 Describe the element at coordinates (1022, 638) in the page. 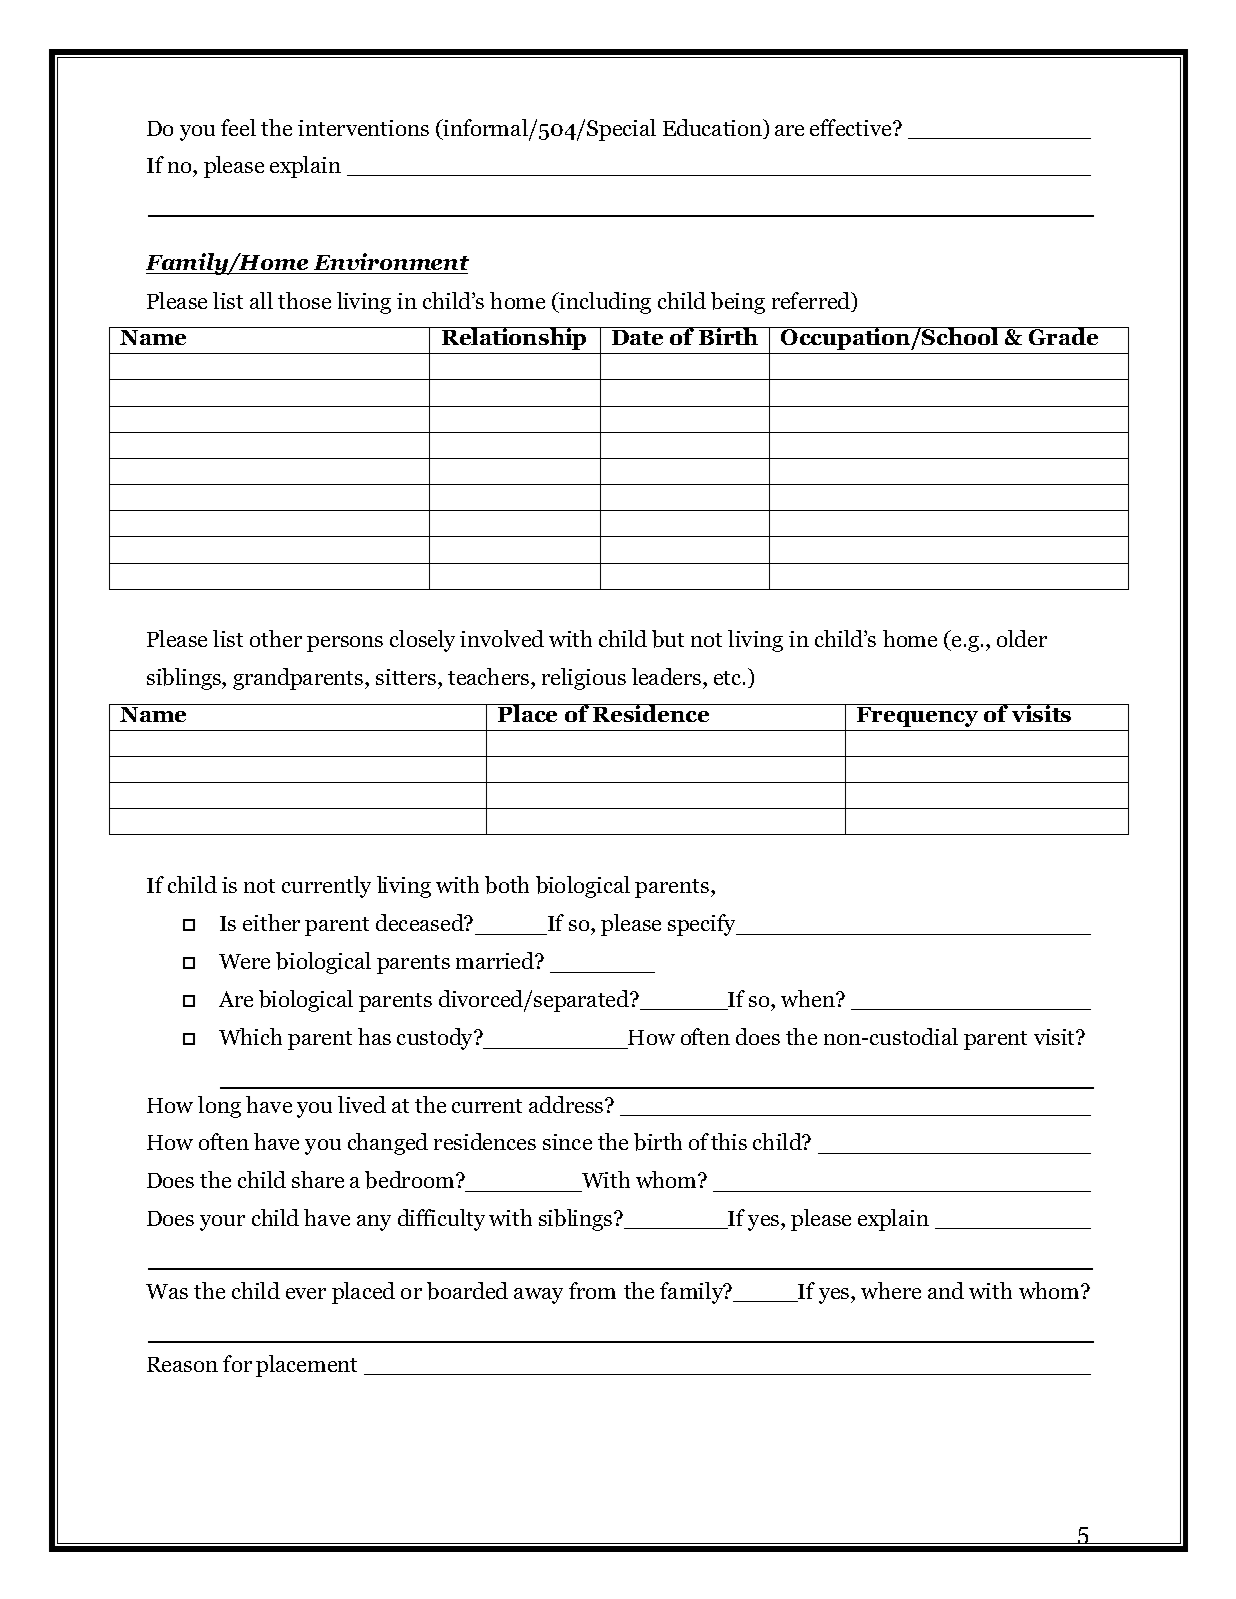

I see `older` at that location.
